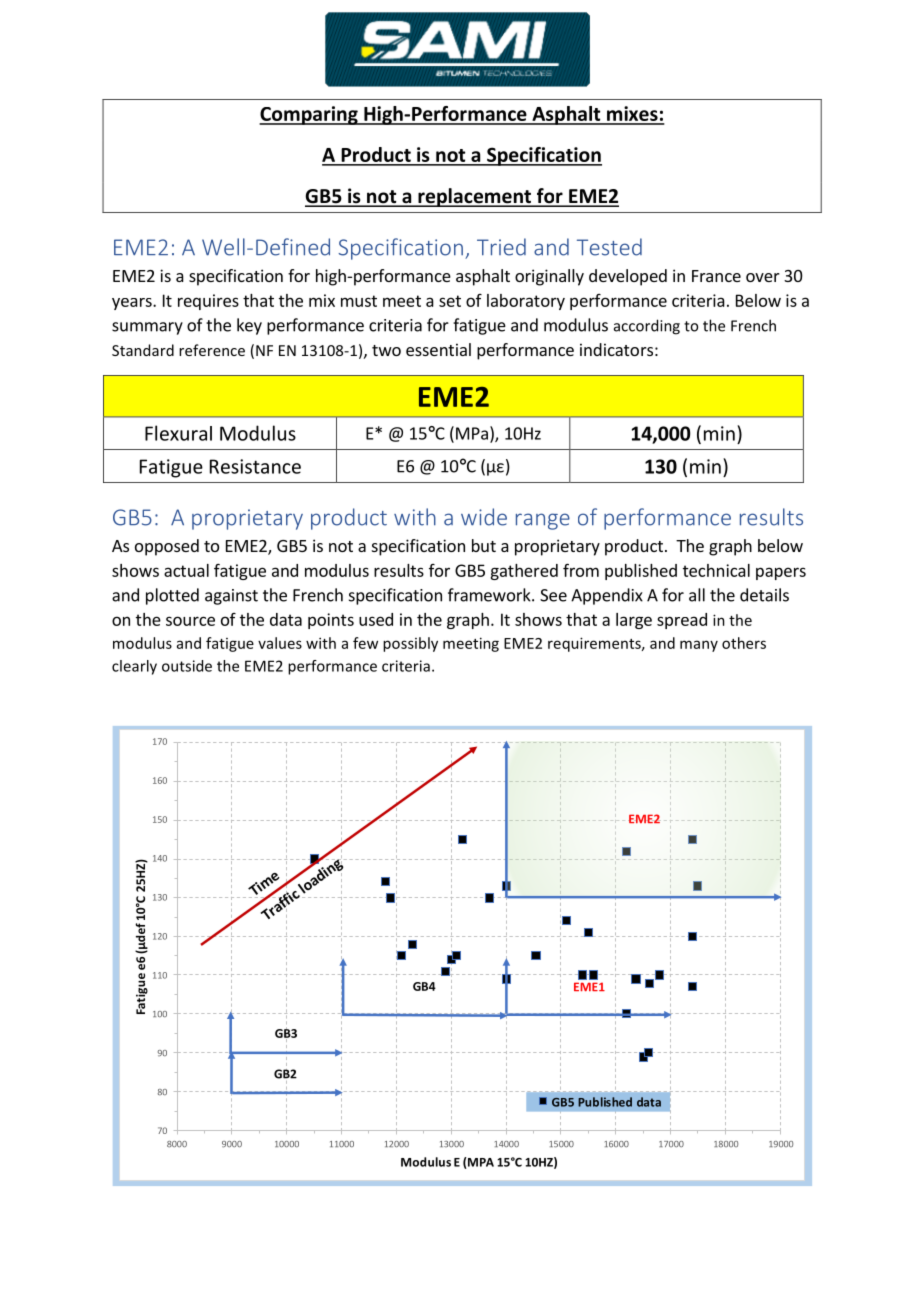 This document has width=924, height=1308. I want to click on Comparing, so click(309, 115).
